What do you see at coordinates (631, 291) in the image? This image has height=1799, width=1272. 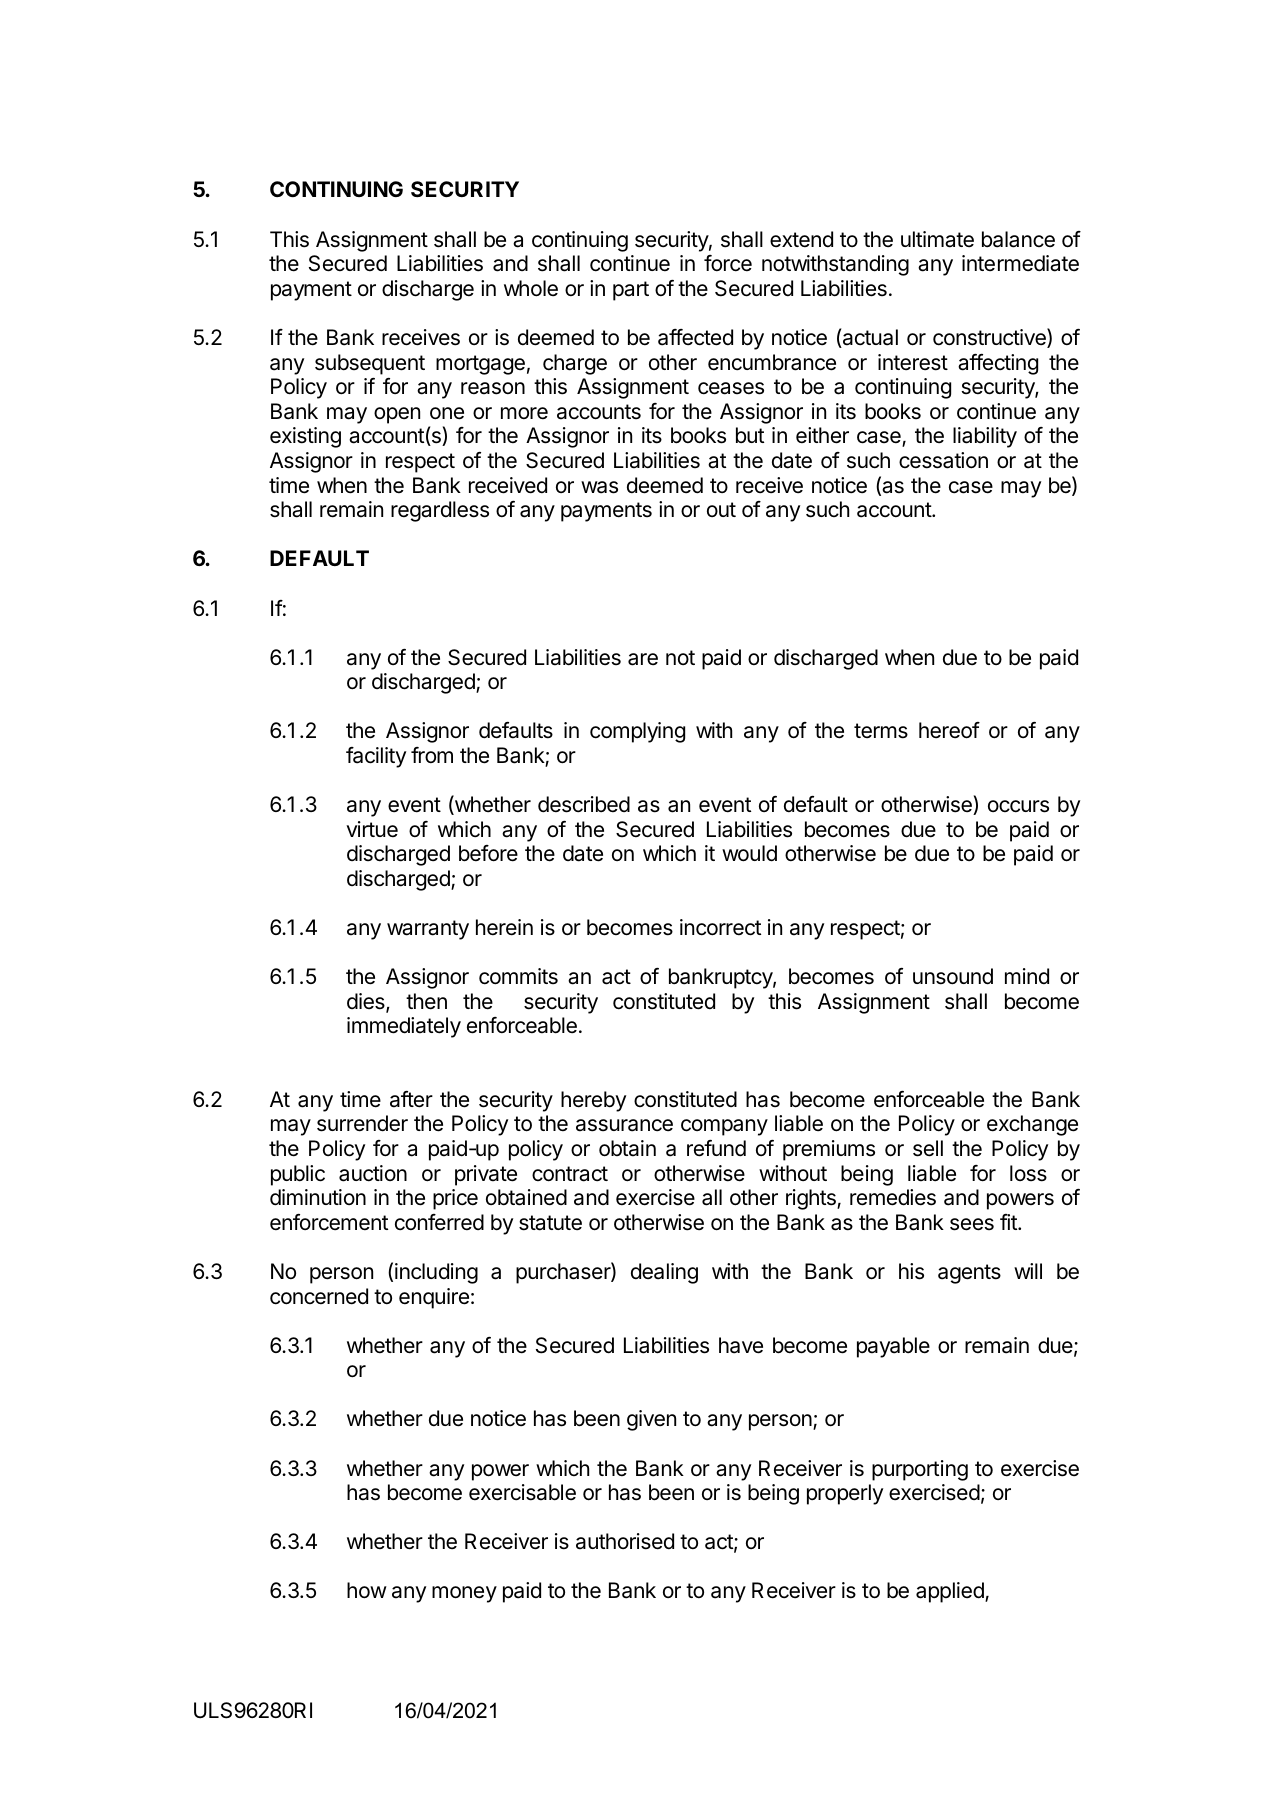 I see `part` at bounding box center [631, 291].
